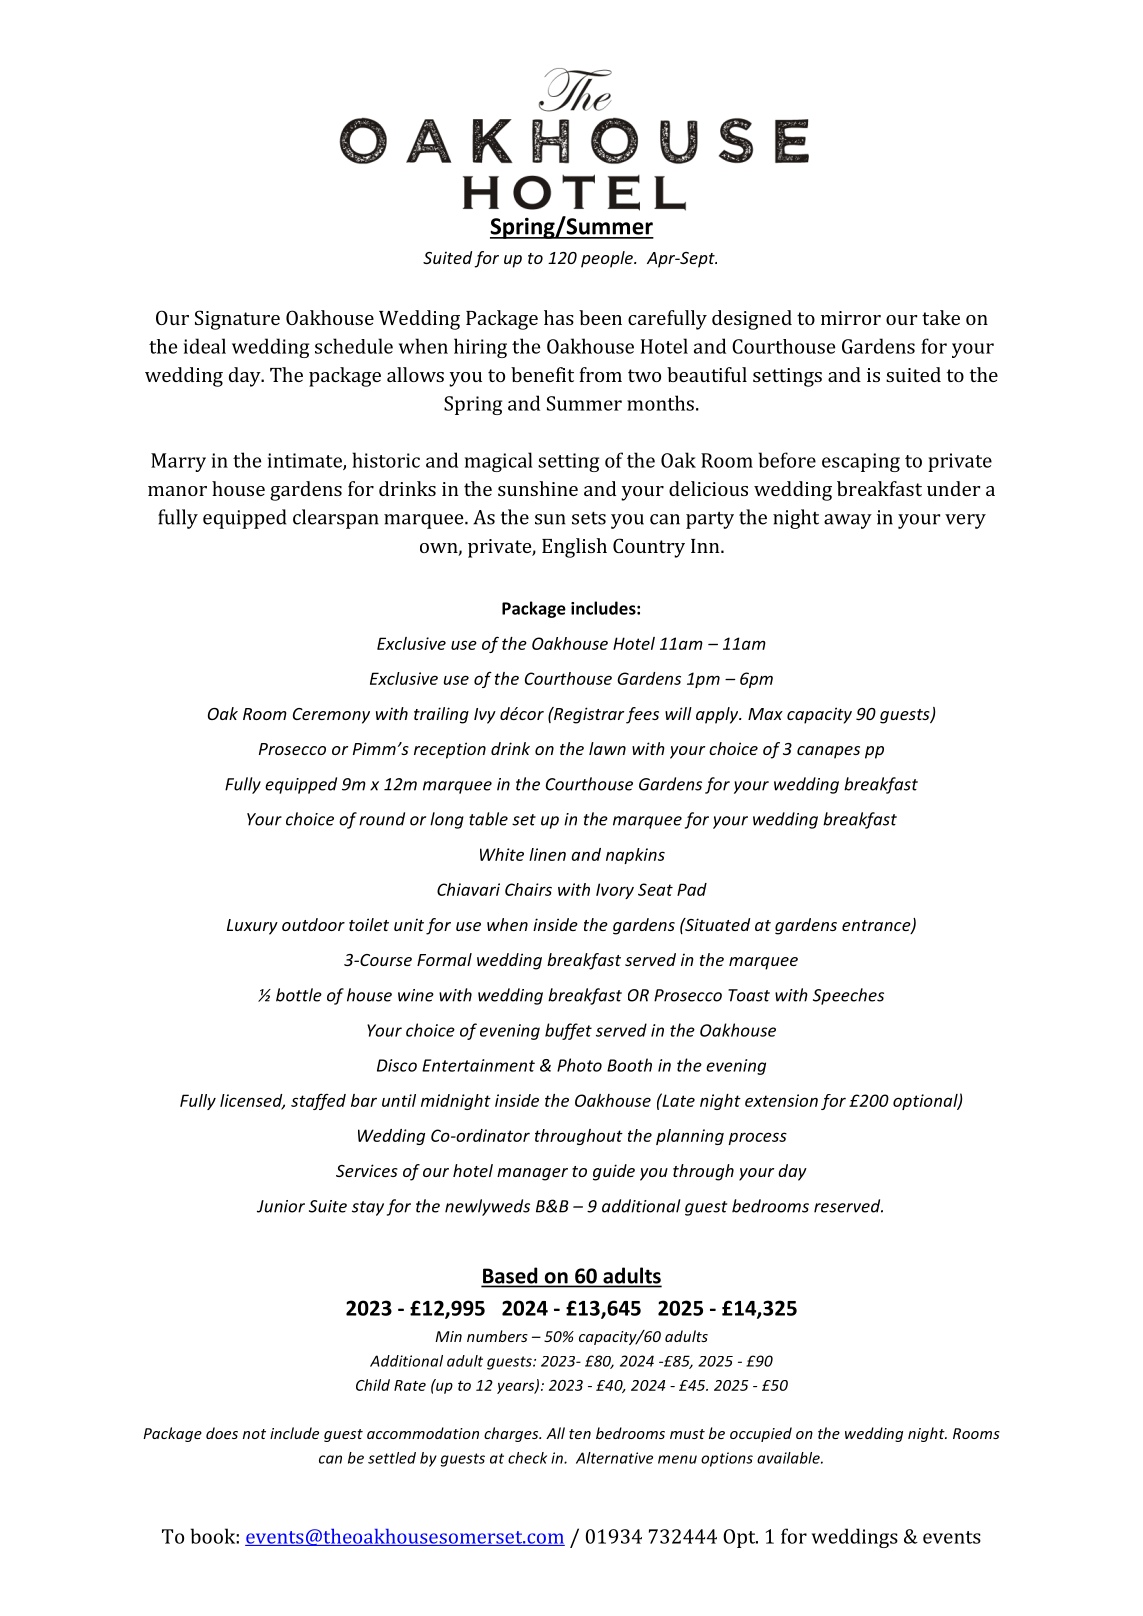  I want to click on has, so click(559, 317).
